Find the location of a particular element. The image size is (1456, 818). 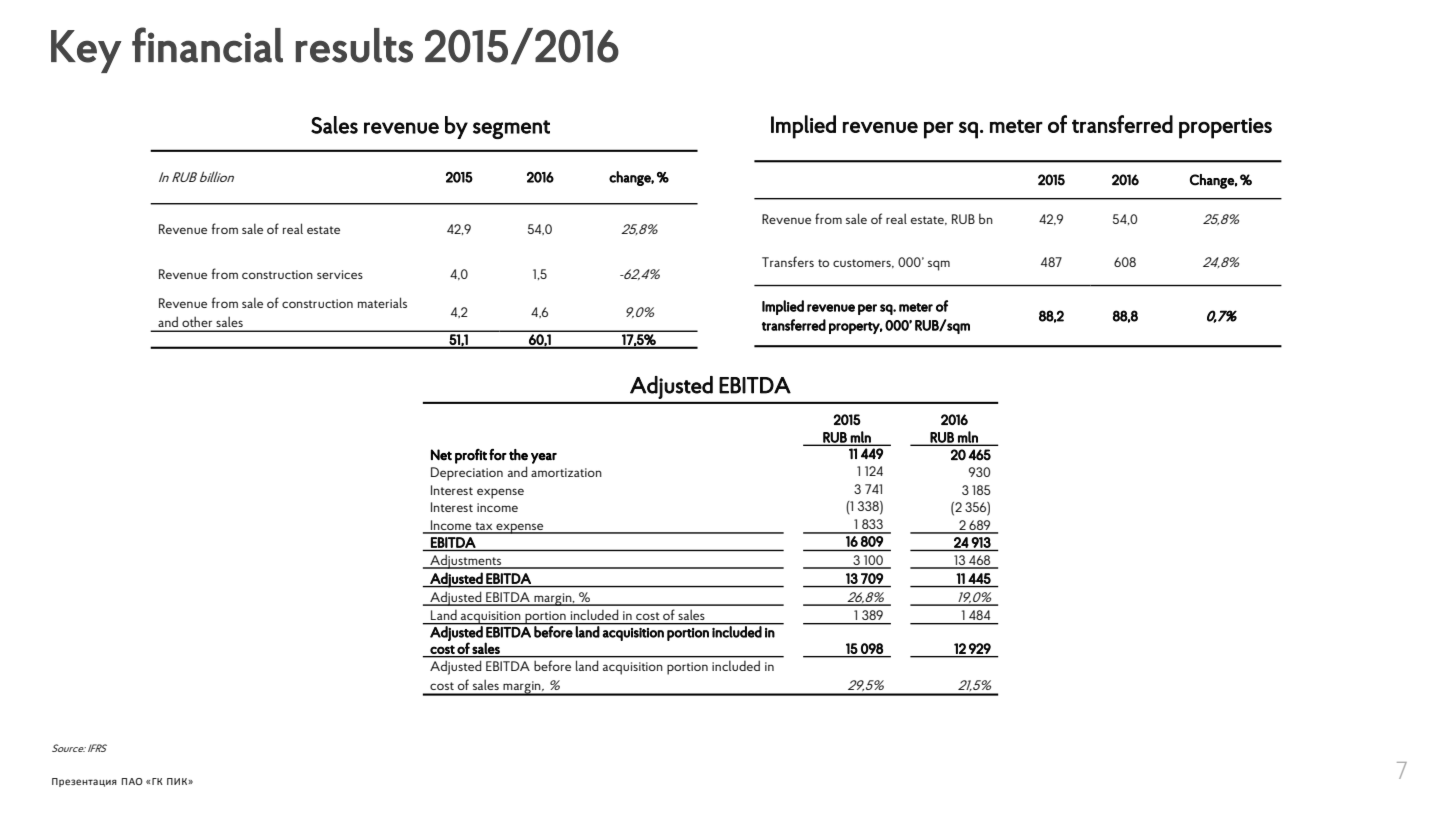

profit is located at coordinates (471, 456).
